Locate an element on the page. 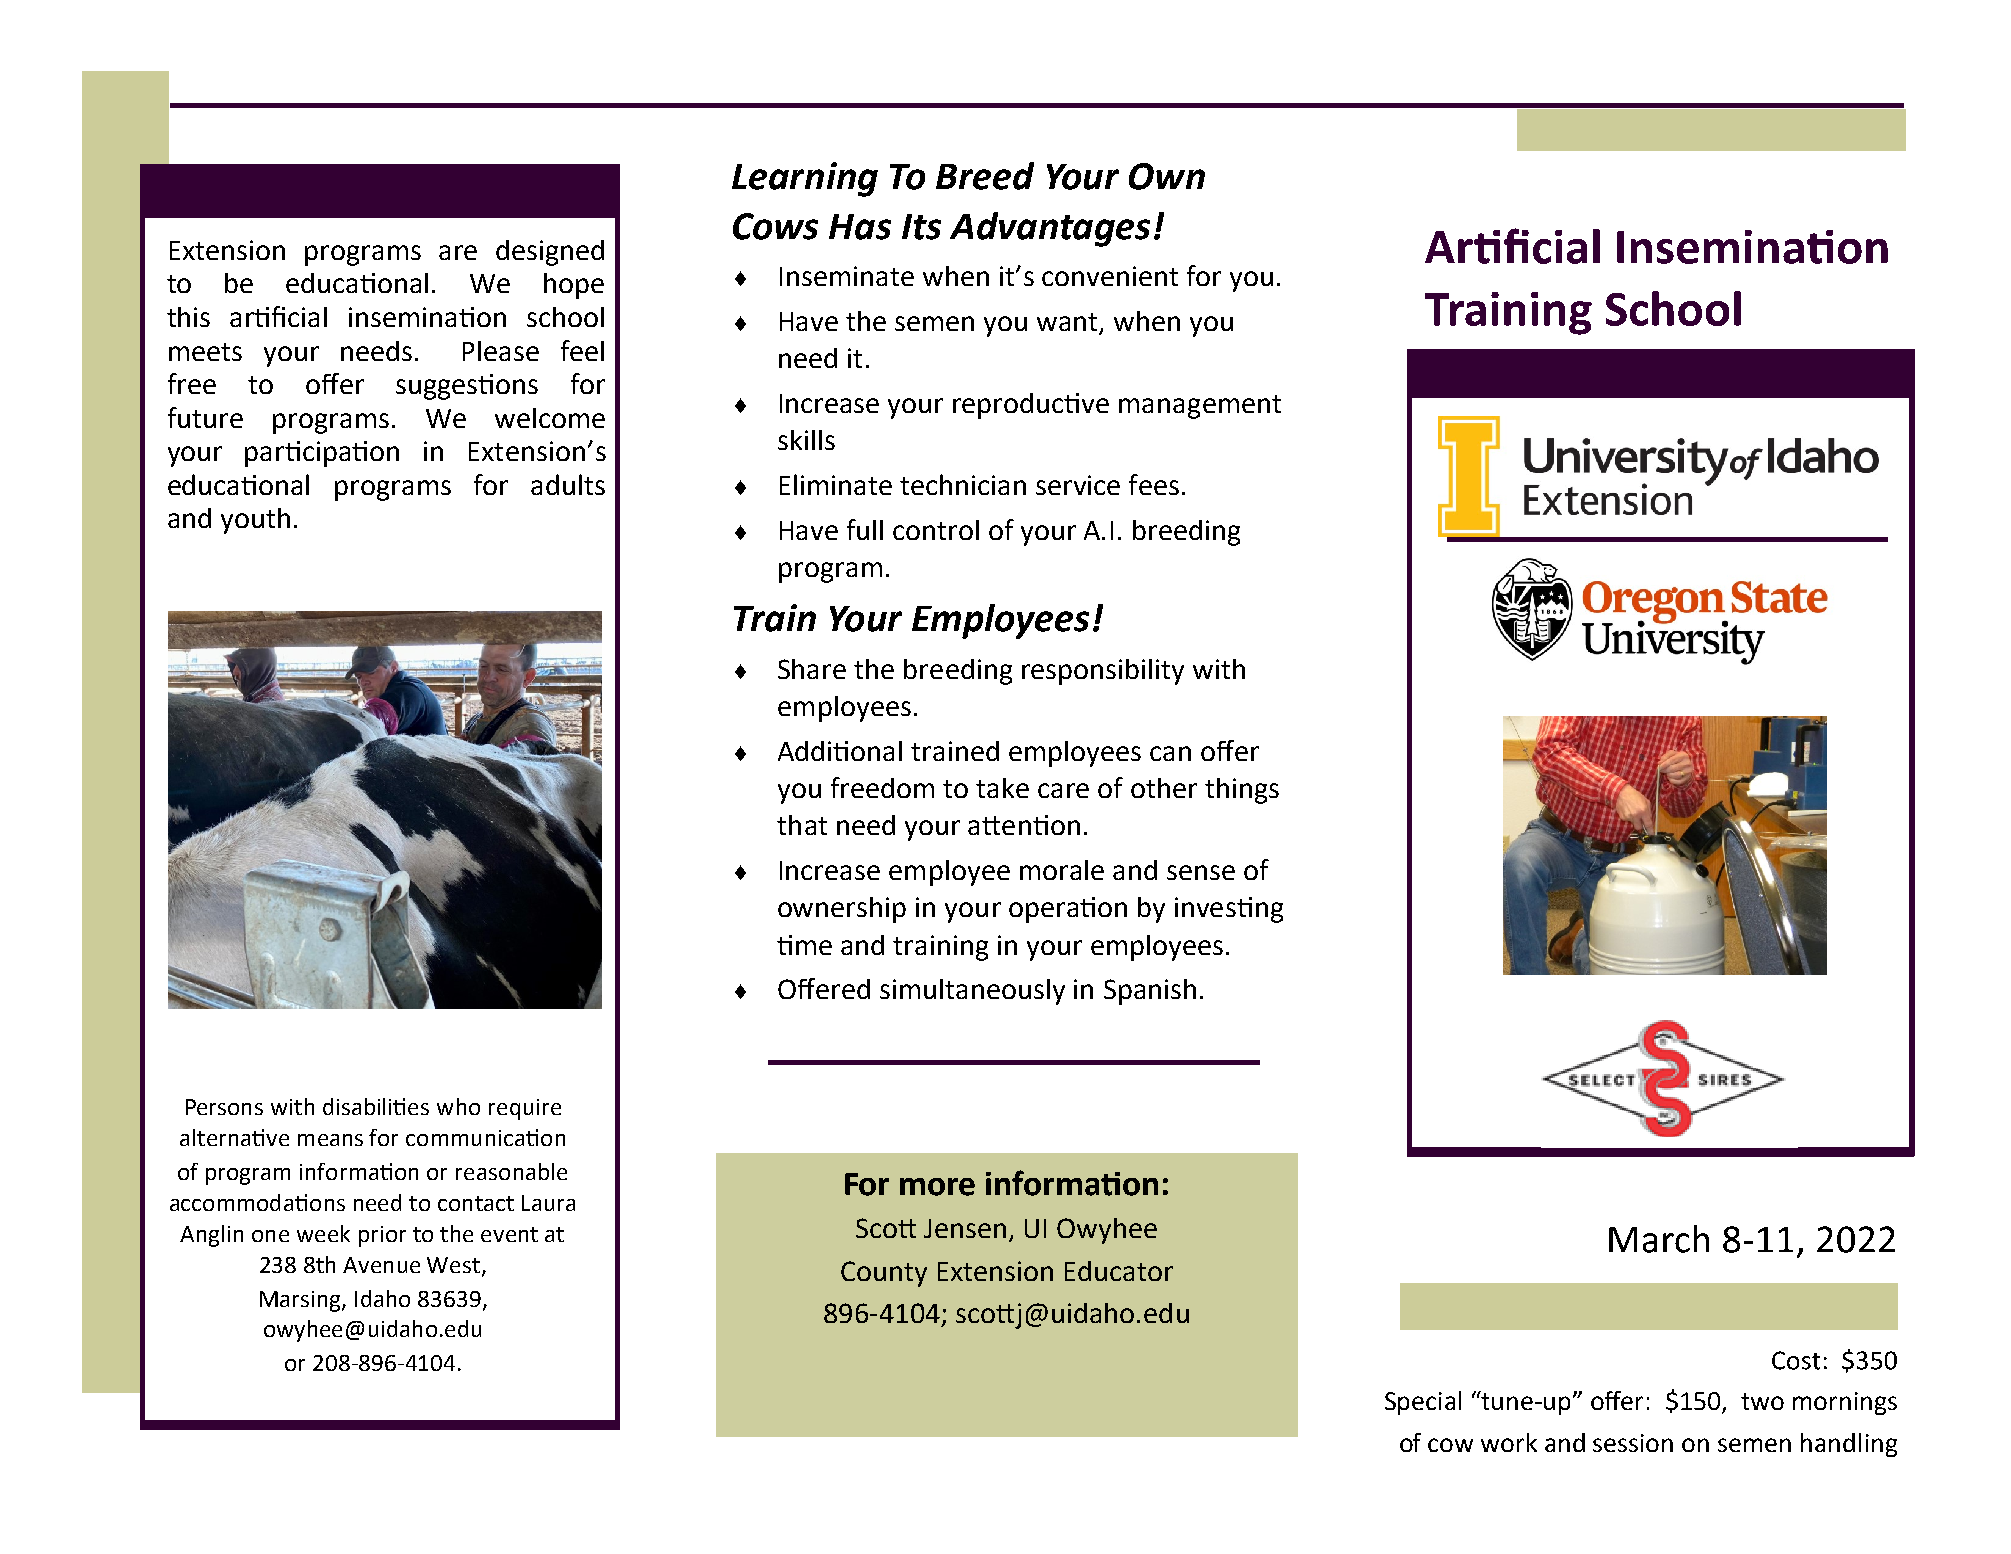  convenient is located at coordinates (1110, 276).
